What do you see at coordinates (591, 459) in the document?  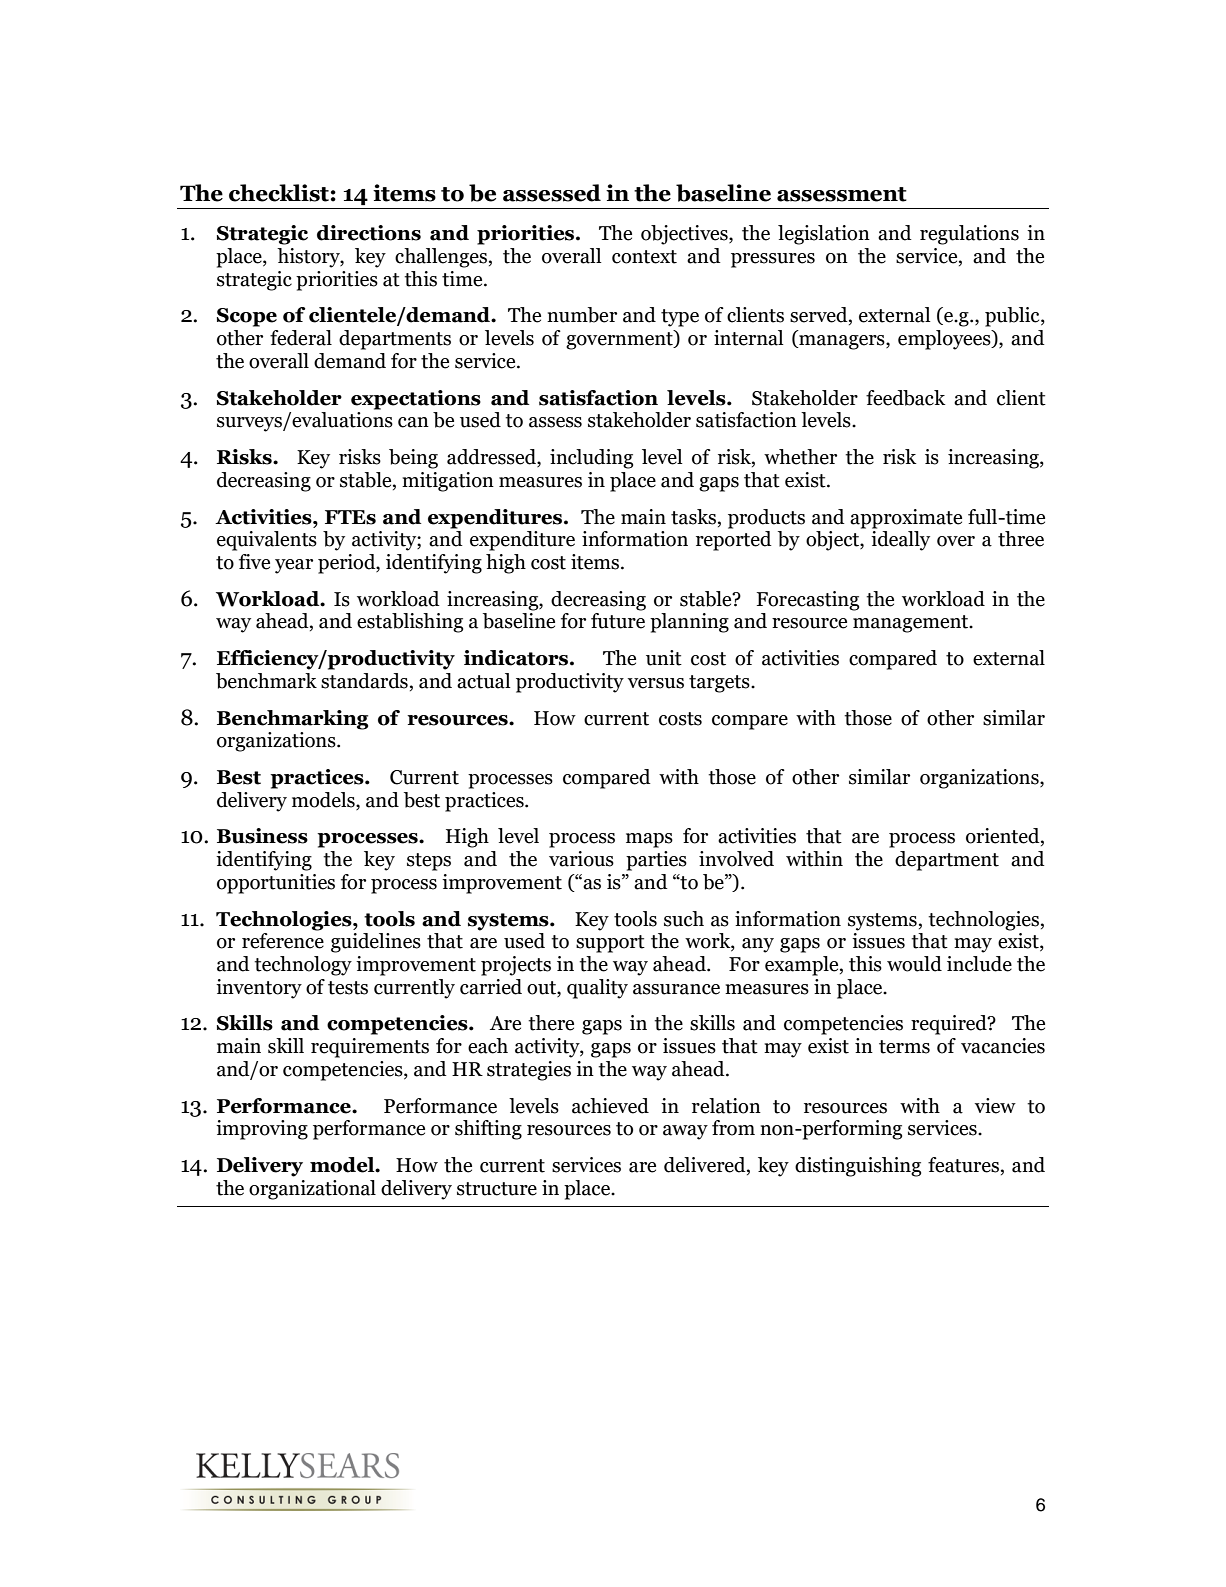 I see `including` at bounding box center [591, 459].
